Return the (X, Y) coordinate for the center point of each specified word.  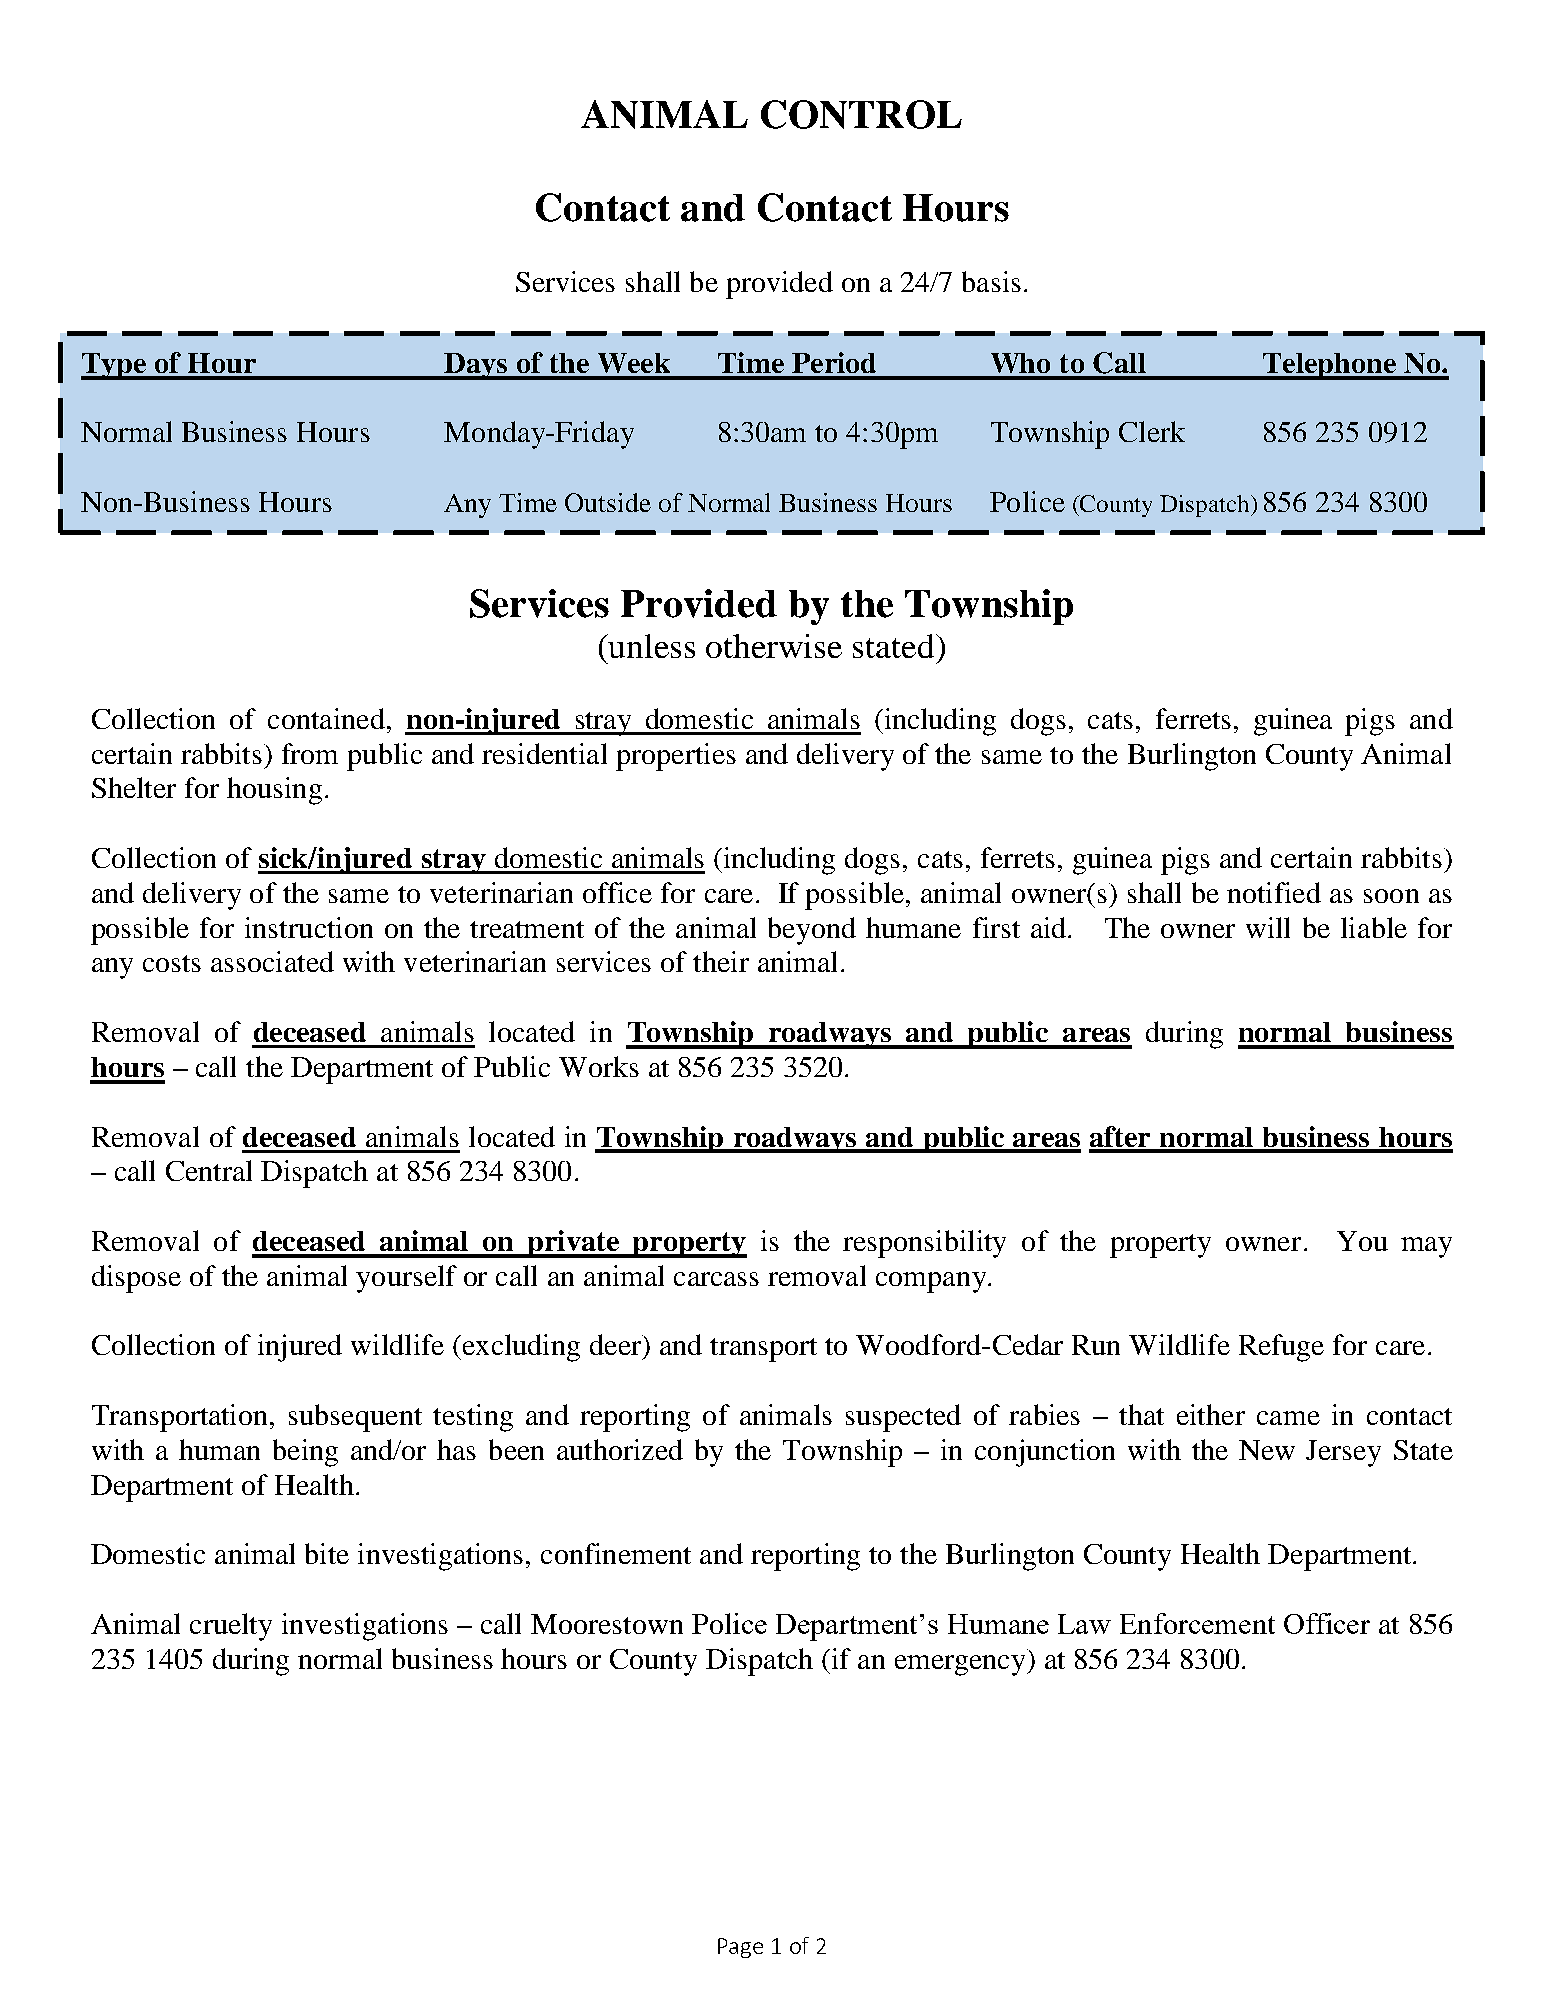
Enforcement (1197, 1623)
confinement (616, 1553)
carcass (716, 1279)
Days (476, 366)
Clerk (1152, 431)
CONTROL (861, 114)
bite (327, 1553)
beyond (812, 931)
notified (1274, 892)
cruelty (231, 1627)
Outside (608, 502)
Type (115, 366)
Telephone (1330, 366)
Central (209, 1170)
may (1426, 1247)
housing (274, 791)
